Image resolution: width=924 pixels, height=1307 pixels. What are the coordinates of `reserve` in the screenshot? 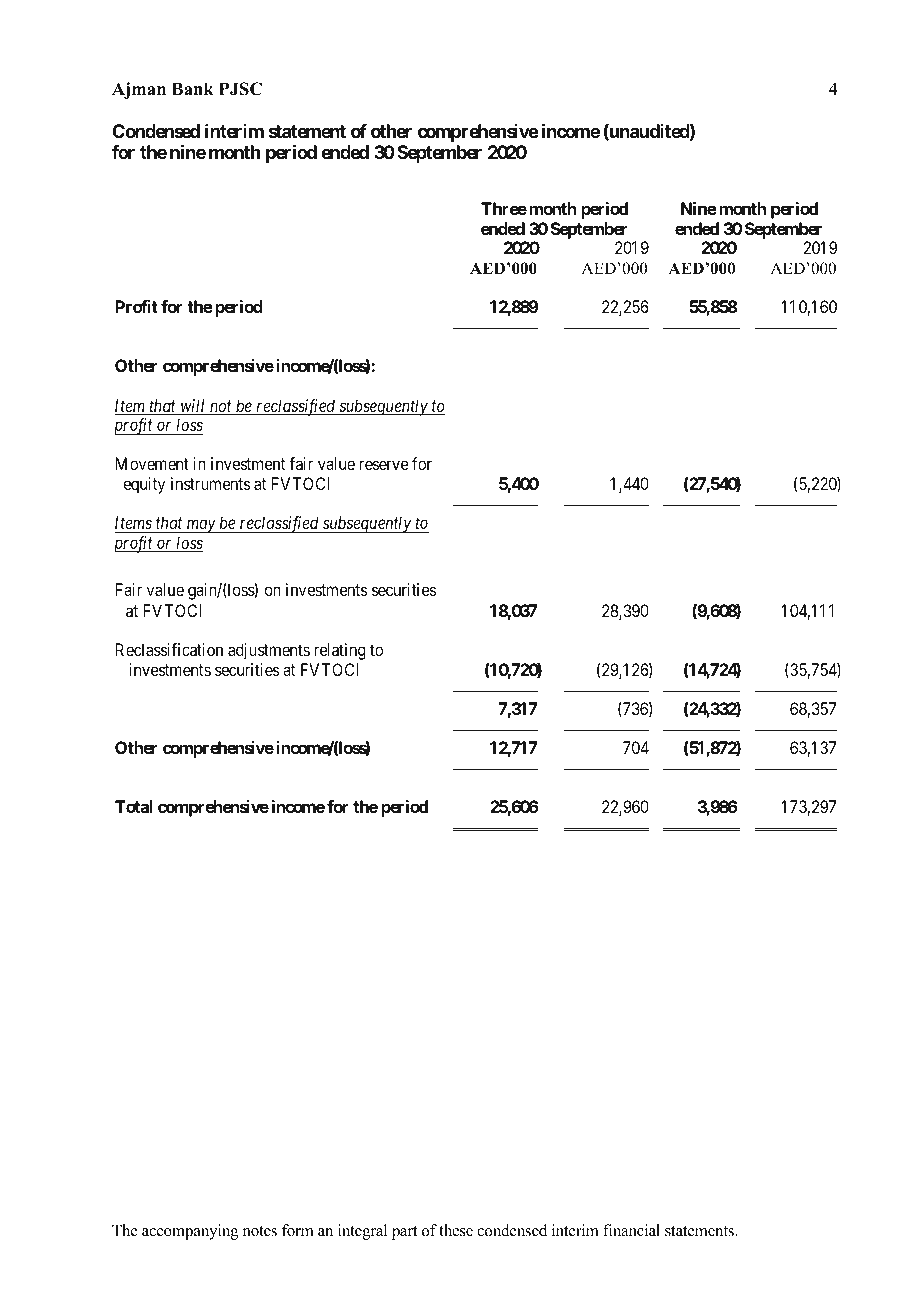 It's located at (384, 465).
